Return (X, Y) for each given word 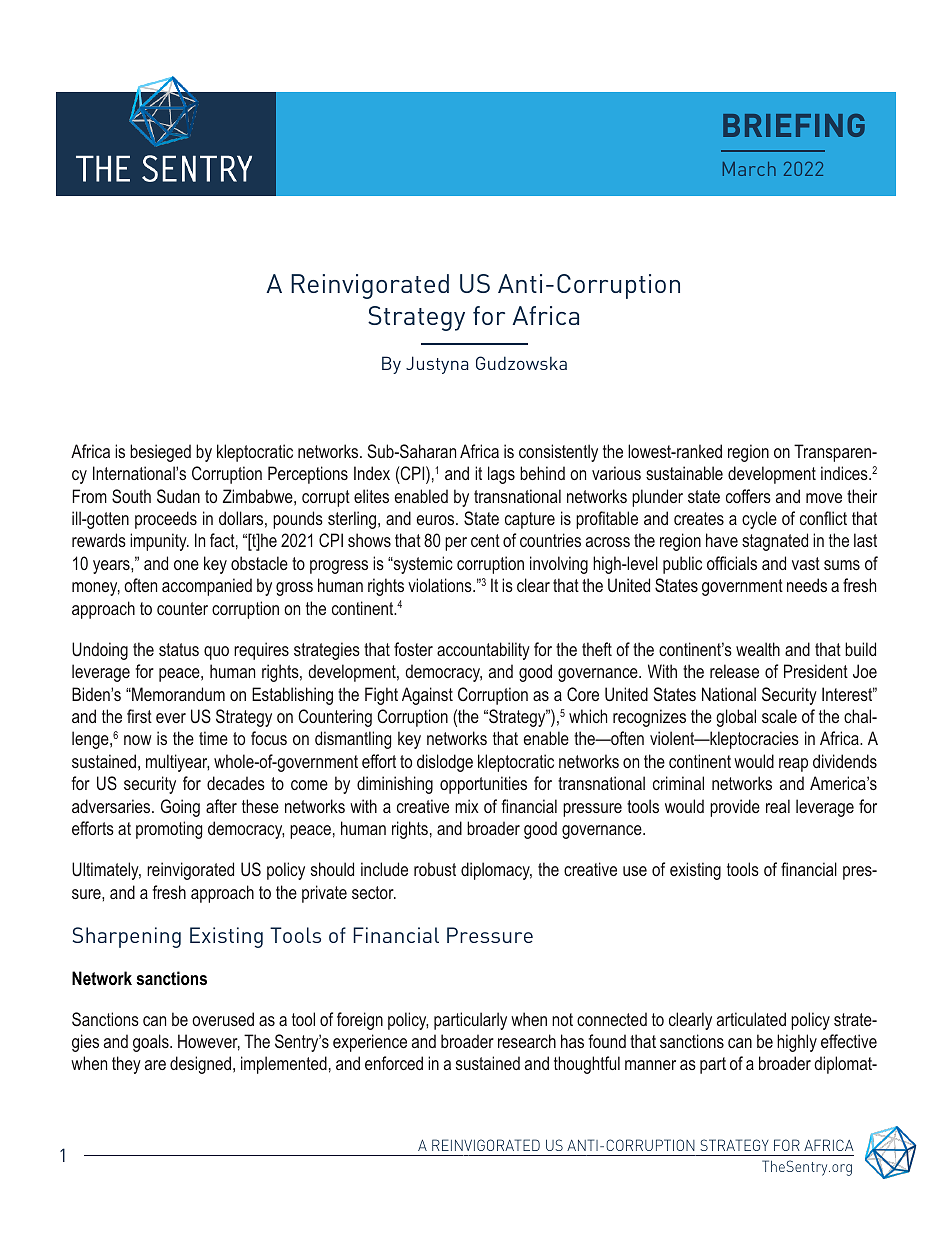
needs (807, 585)
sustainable (684, 473)
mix (467, 806)
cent (485, 540)
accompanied (207, 587)
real (778, 806)
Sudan (178, 496)
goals (152, 1043)
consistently (558, 453)
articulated (751, 1019)
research (527, 1041)
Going (180, 808)
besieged (160, 453)
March (749, 169)
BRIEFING (794, 125)
